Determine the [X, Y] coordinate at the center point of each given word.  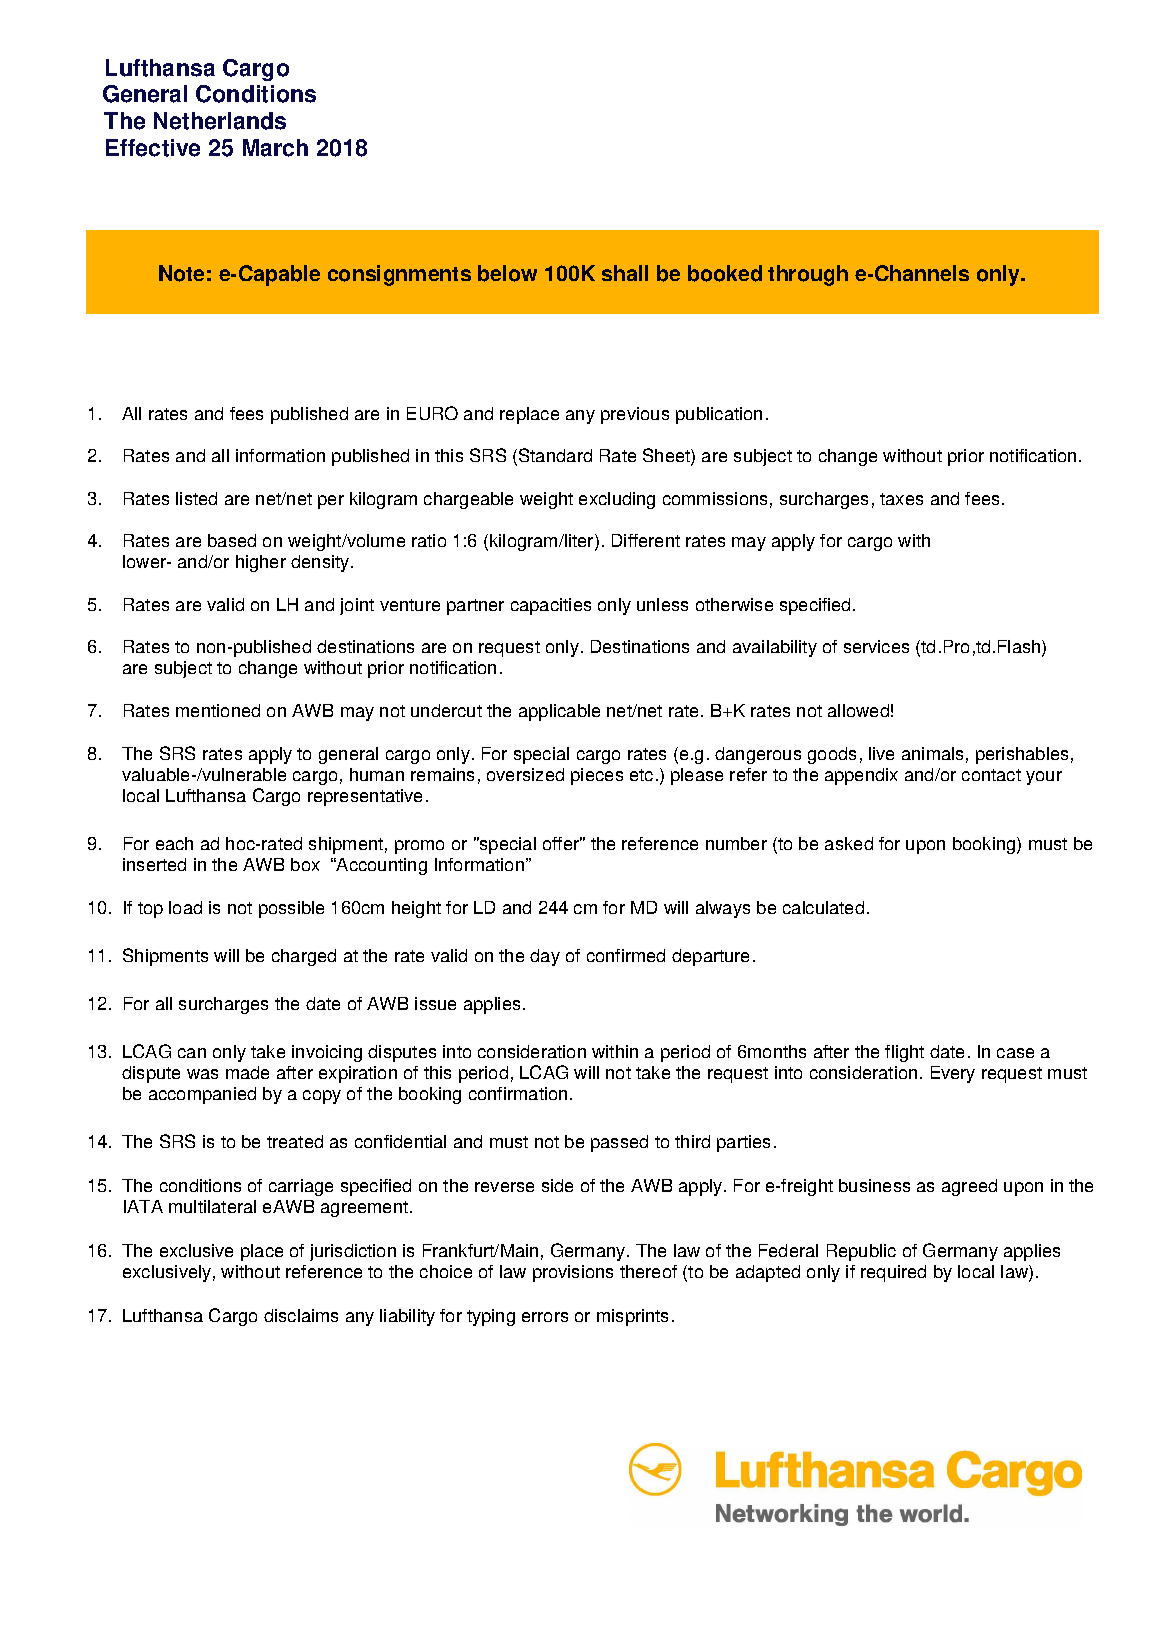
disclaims [301, 1315]
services [876, 646]
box [305, 864]
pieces [597, 776]
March [275, 148]
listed [196, 498]
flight [904, 1053]
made [247, 1072]
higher [261, 563]
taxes [901, 499]
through [808, 275]
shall [625, 273]
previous [635, 415]
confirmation [518, 1093]
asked [849, 843]
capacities [551, 606]
